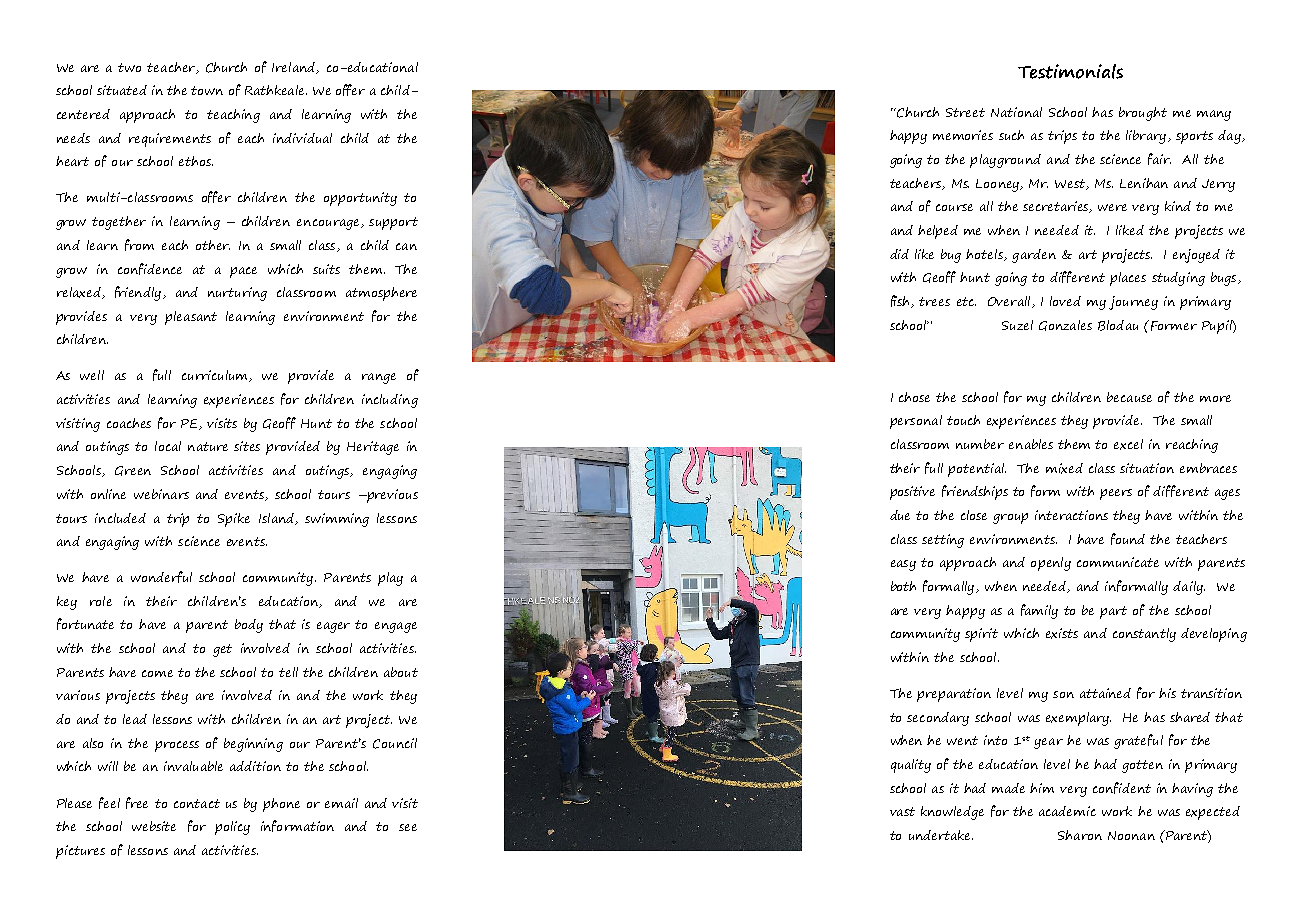 Image resolution: width=1307 pixels, height=924 pixels. I want to click on policy, so click(232, 828).
